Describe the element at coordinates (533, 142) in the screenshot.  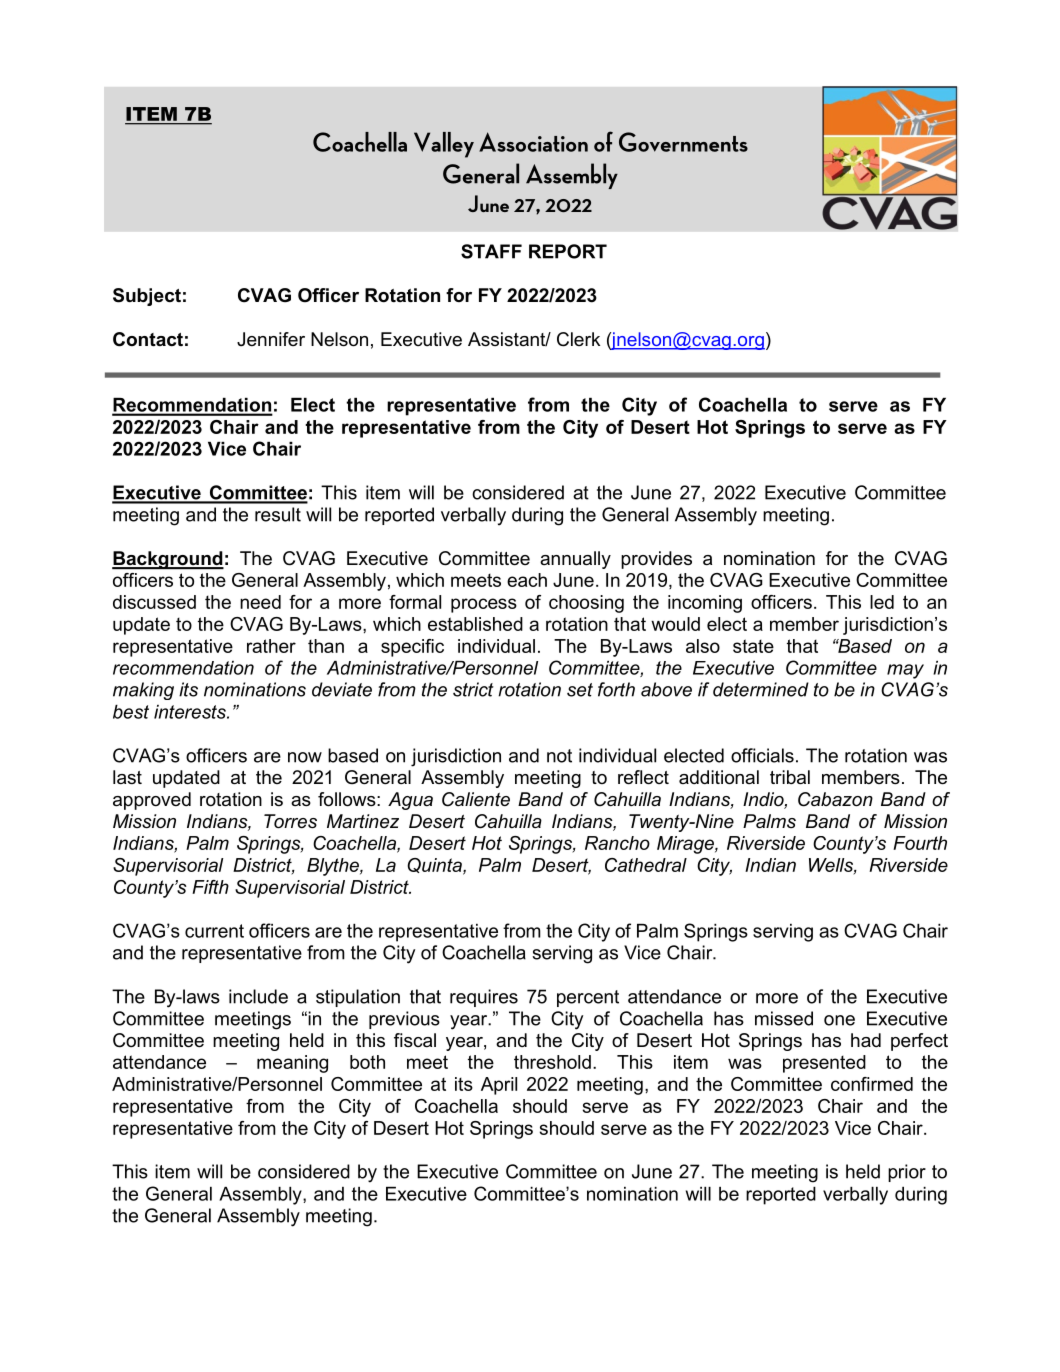
I see `Association` at that location.
